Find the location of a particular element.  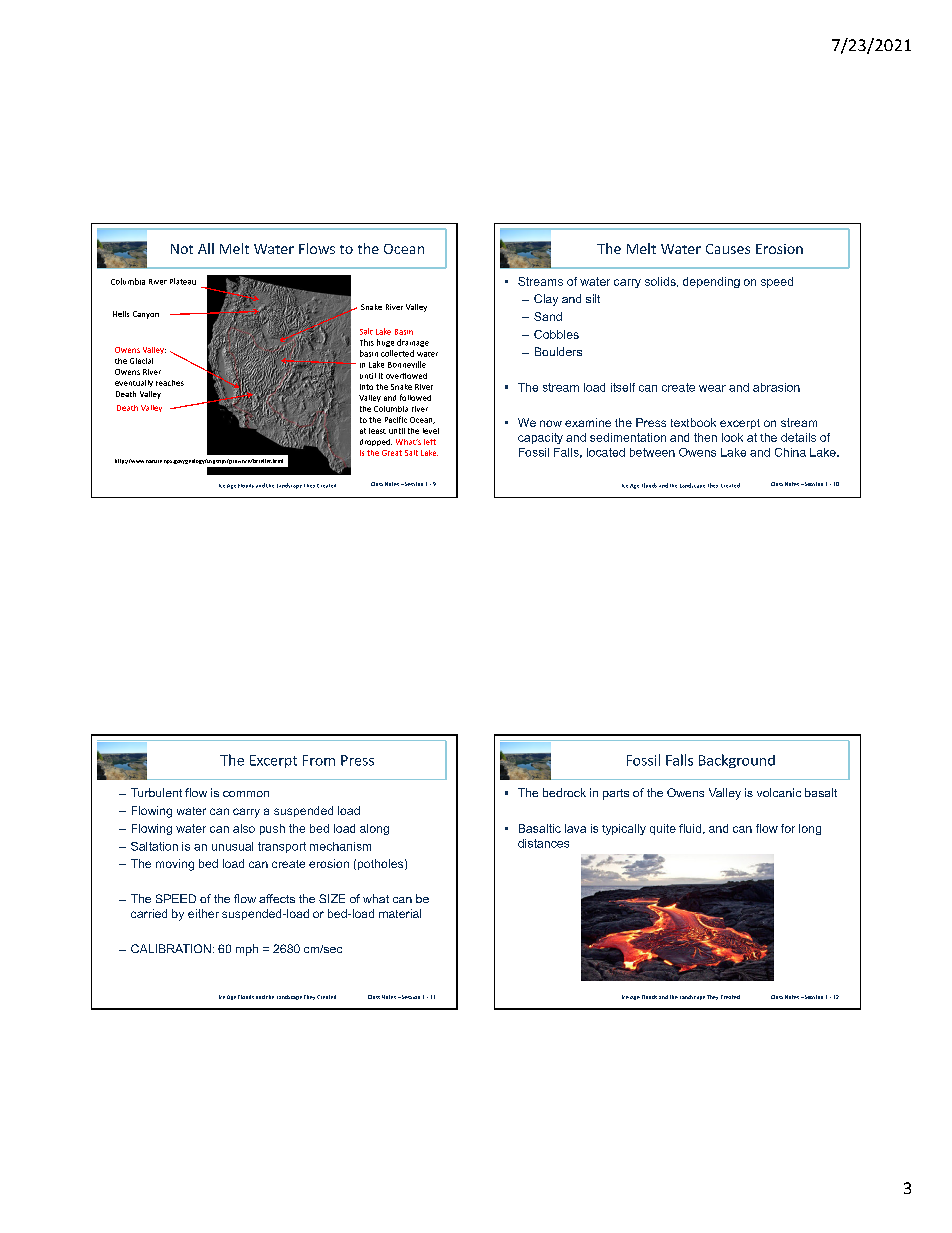

depending is located at coordinates (711, 282).
